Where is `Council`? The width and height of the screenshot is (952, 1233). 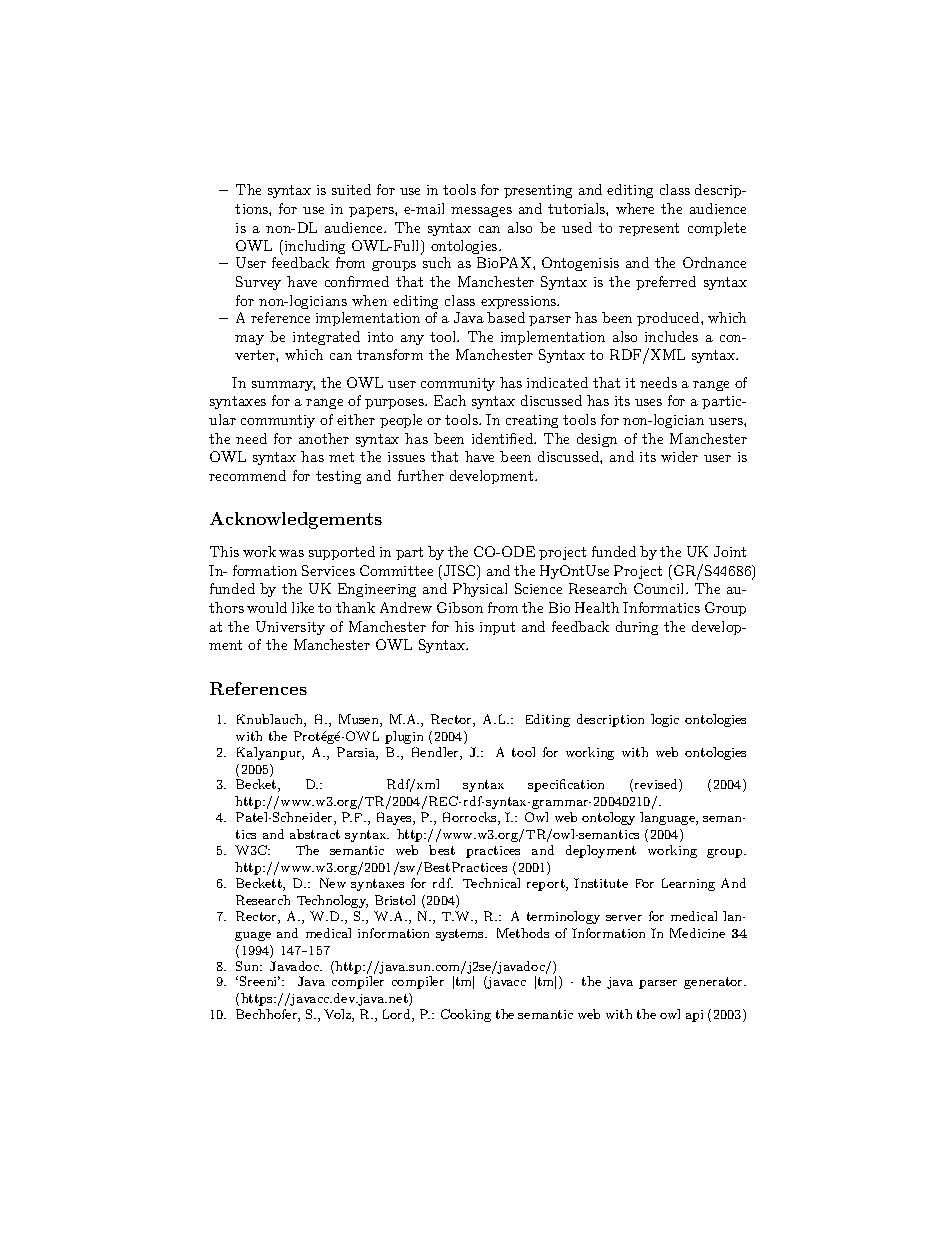
Council is located at coordinates (660, 588).
